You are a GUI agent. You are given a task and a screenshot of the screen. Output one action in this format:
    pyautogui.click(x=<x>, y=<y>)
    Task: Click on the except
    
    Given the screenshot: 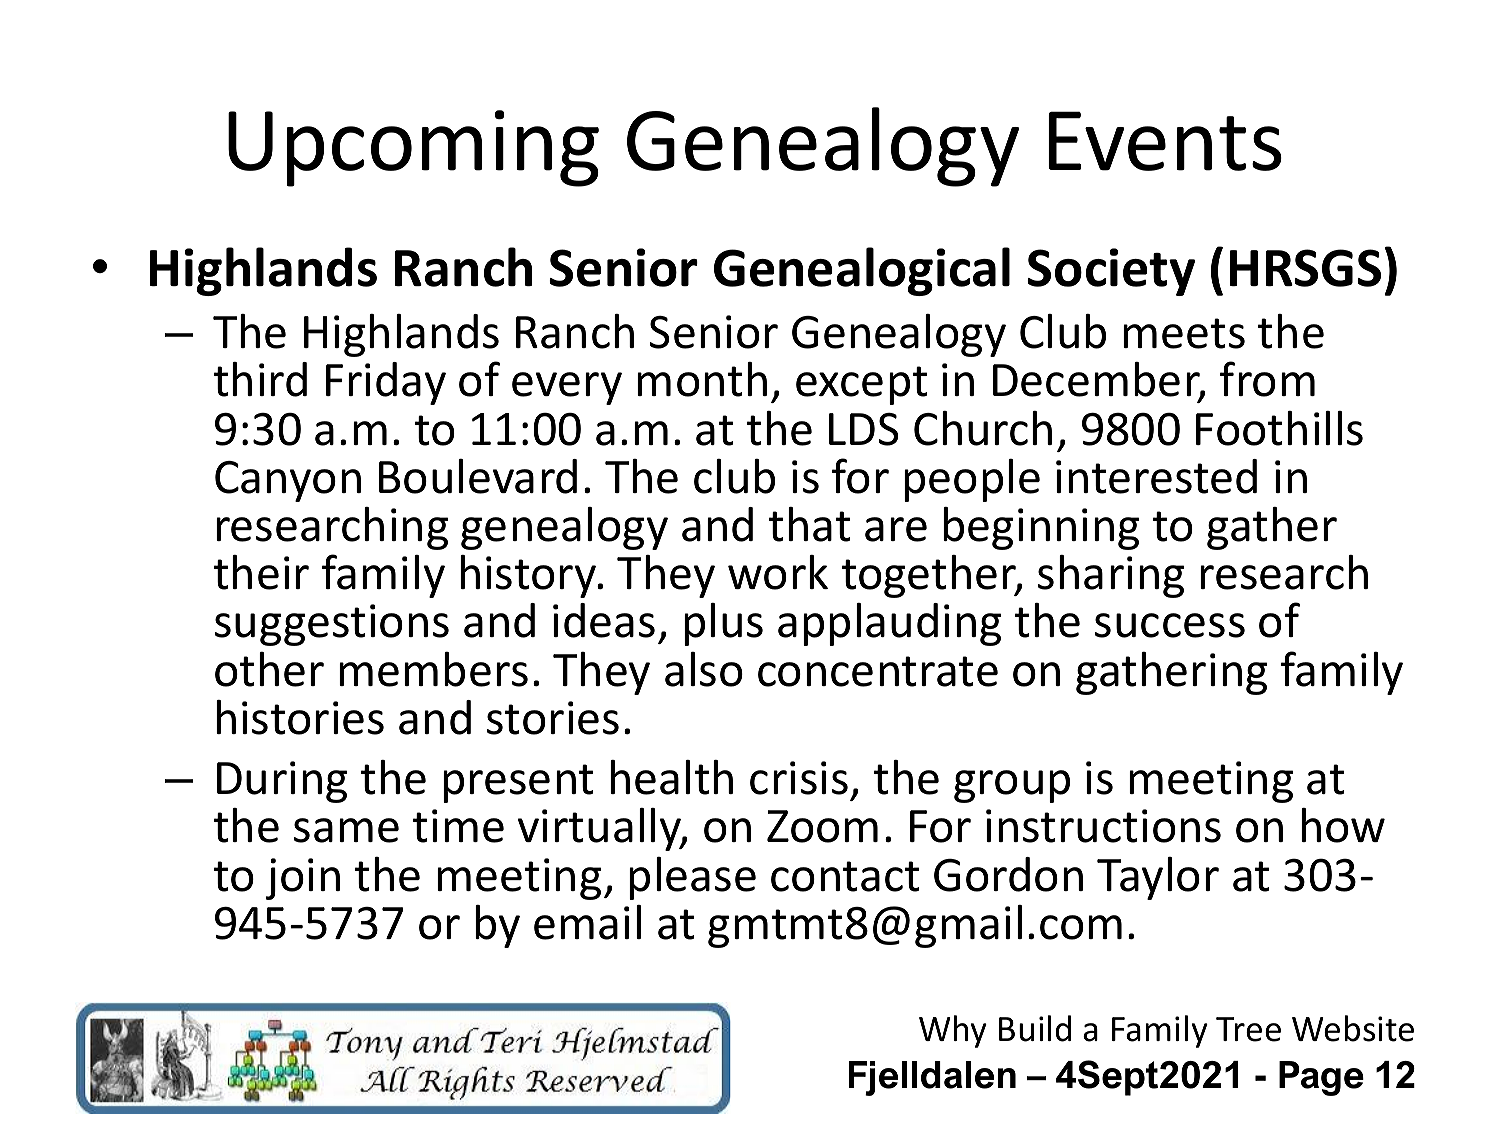 What is the action you would take?
    pyautogui.click(x=862, y=385)
